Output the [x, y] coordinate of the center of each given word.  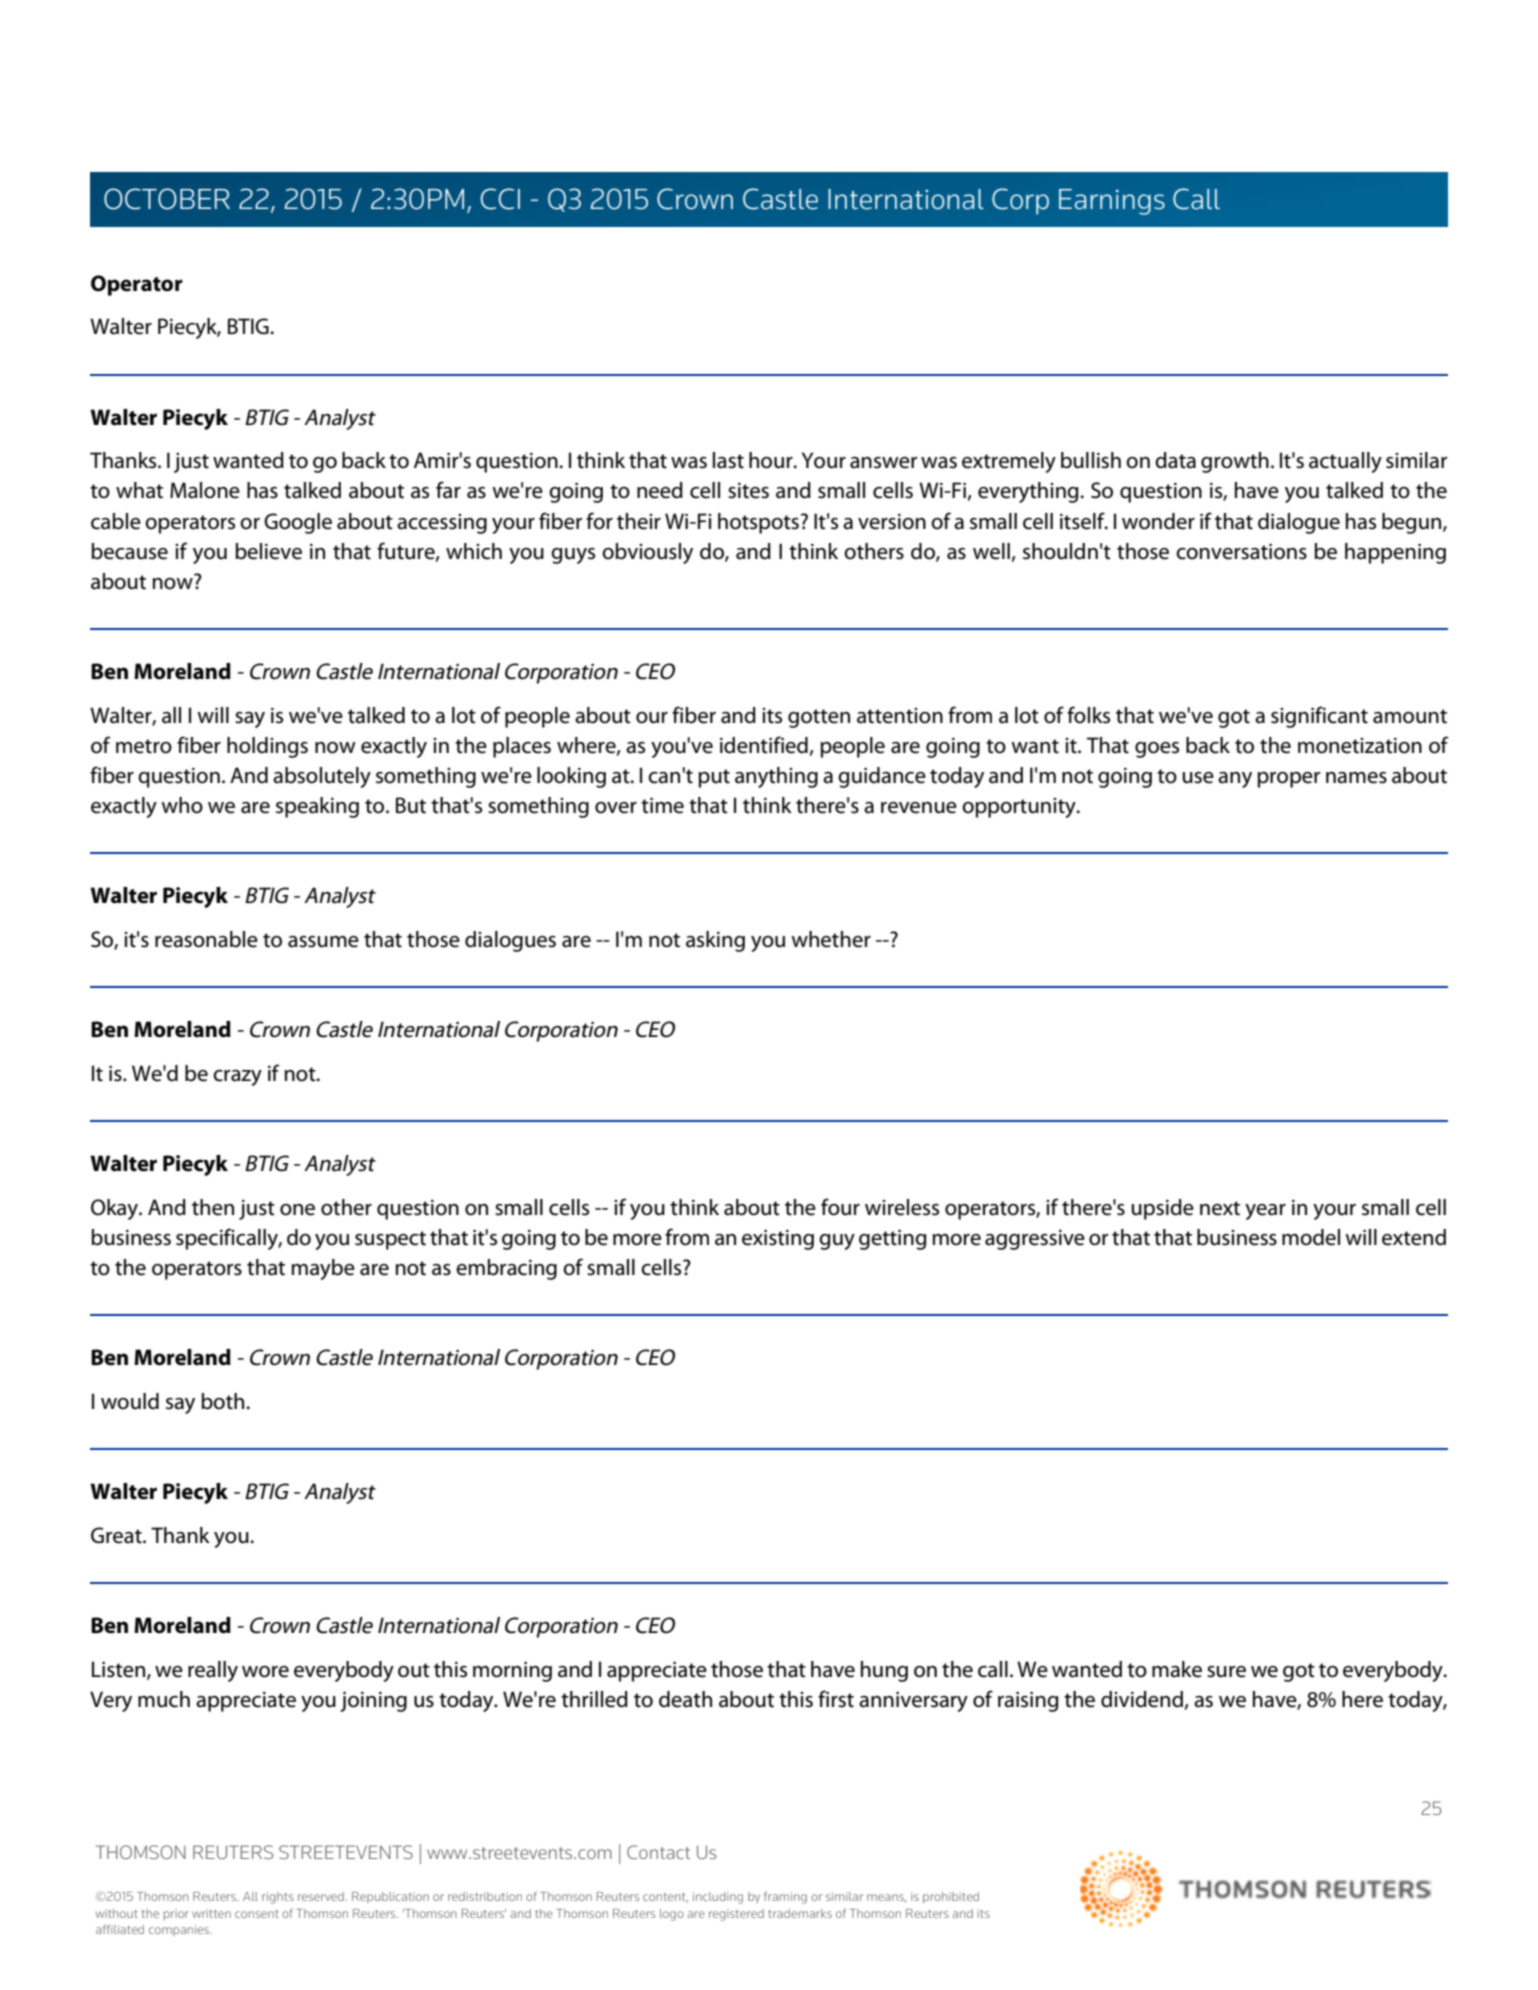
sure [1226, 1672]
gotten [819, 718]
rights [278, 1898]
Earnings [1112, 202]
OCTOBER [167, 199]
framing [785, 1897]
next [1220, 1208]
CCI [500, 199]
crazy [237, 1078]
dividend [1143, 1700]
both [224, 1401]
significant [1319, 717]
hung [884, 1671]
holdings [267, 747]
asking [715, 941]
